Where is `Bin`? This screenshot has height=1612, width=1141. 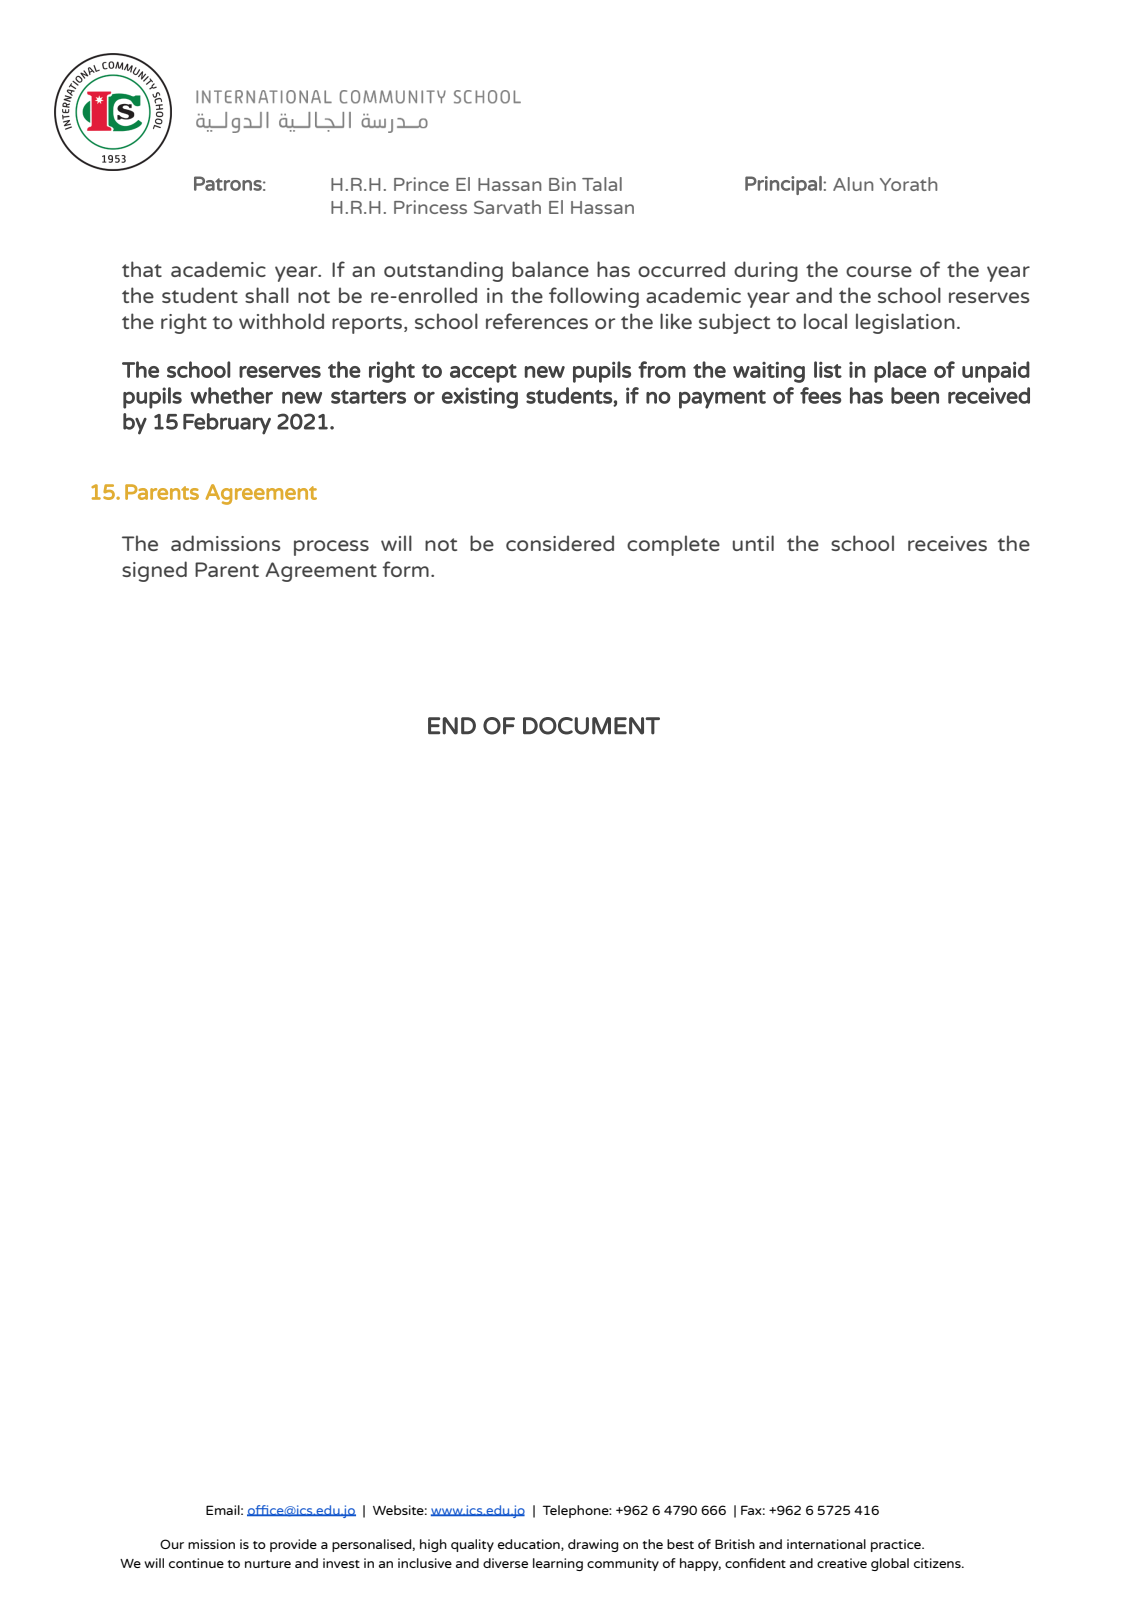
Bin is located at coordinates (562, 184).
